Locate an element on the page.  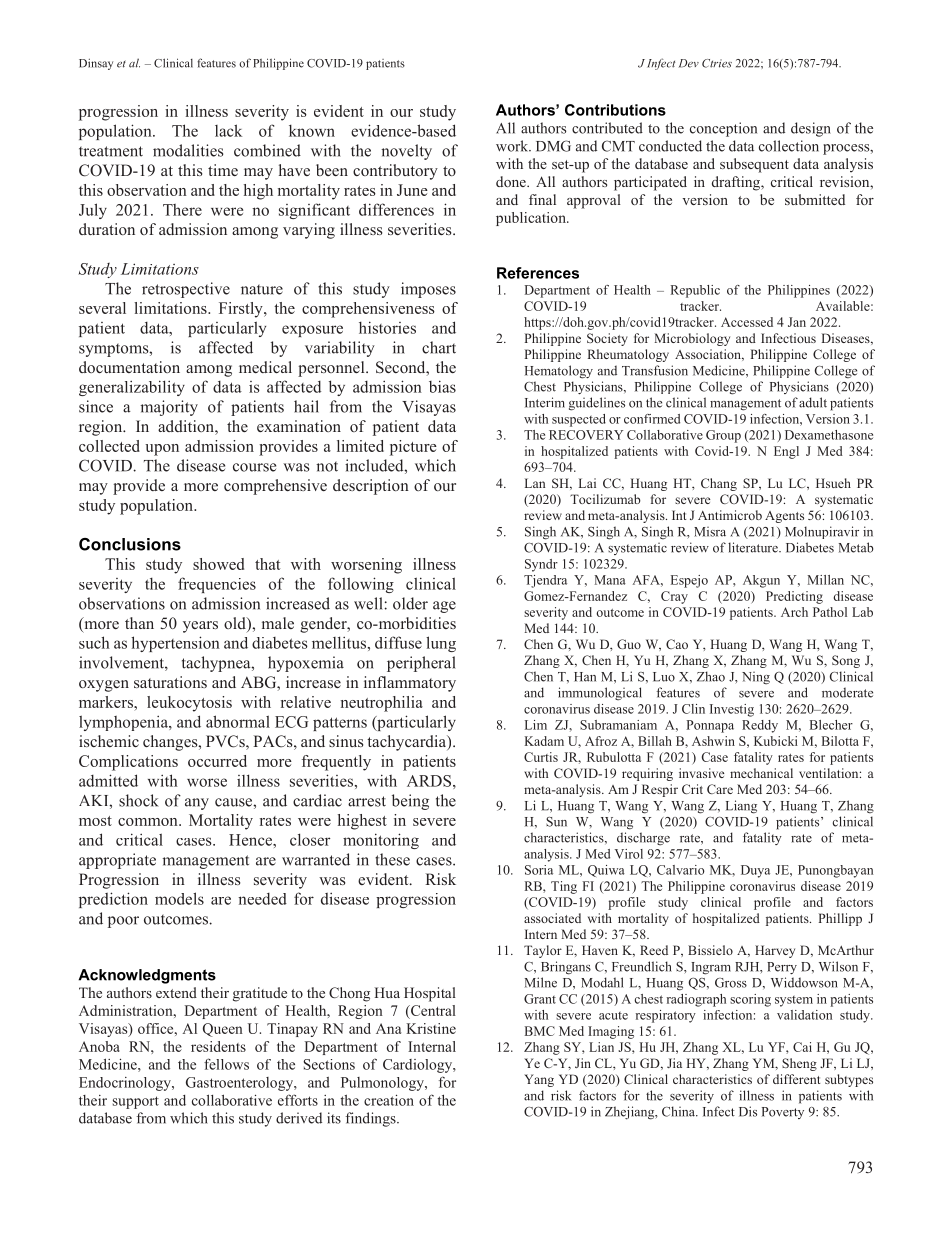
frequencies is located at coordinates (217, 585).
